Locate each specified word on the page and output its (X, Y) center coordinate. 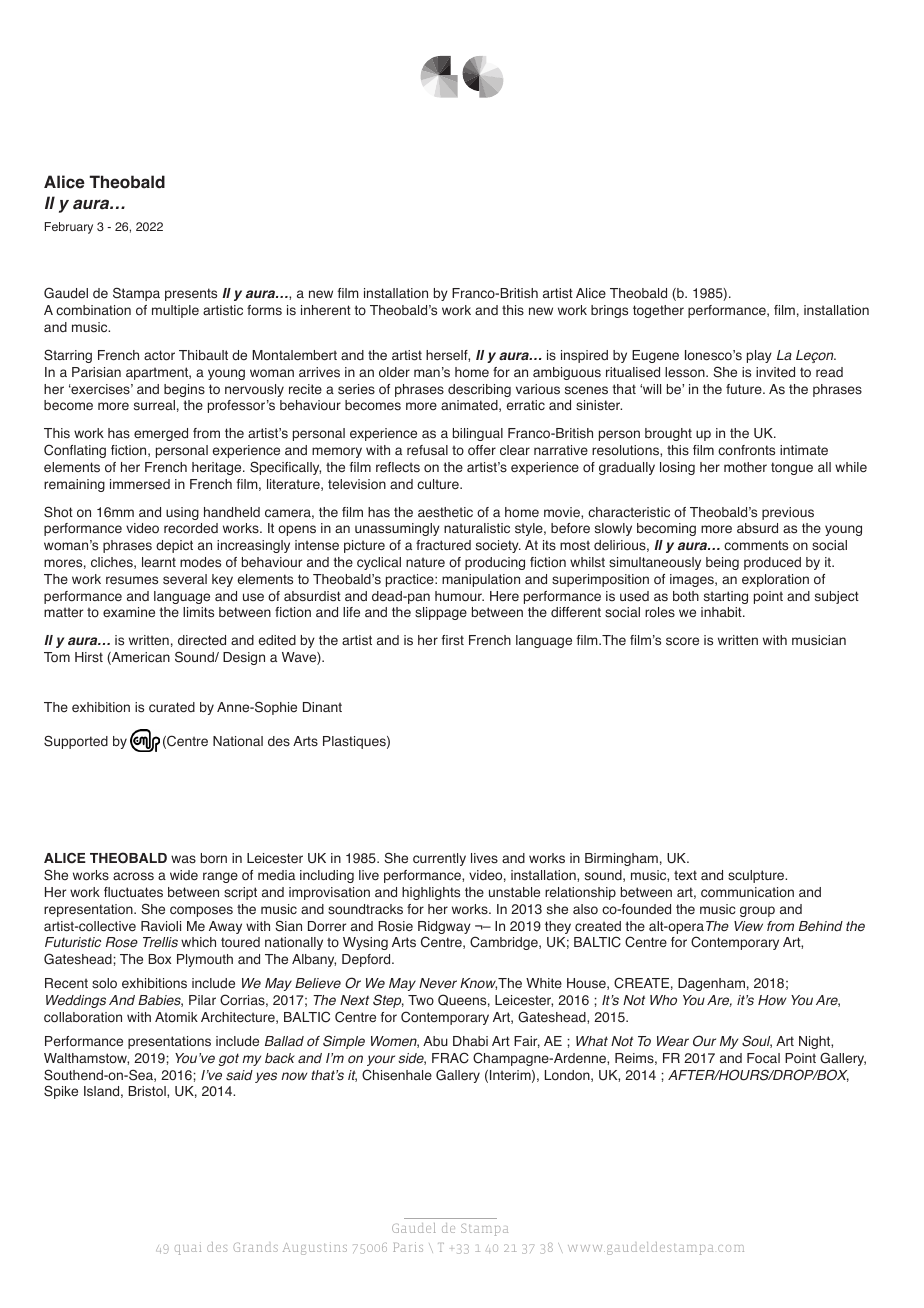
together (658, 311)
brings (609, 311)
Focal (763, 1058)
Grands (255, 1247)
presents (191, 294)
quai (188, 1248)
